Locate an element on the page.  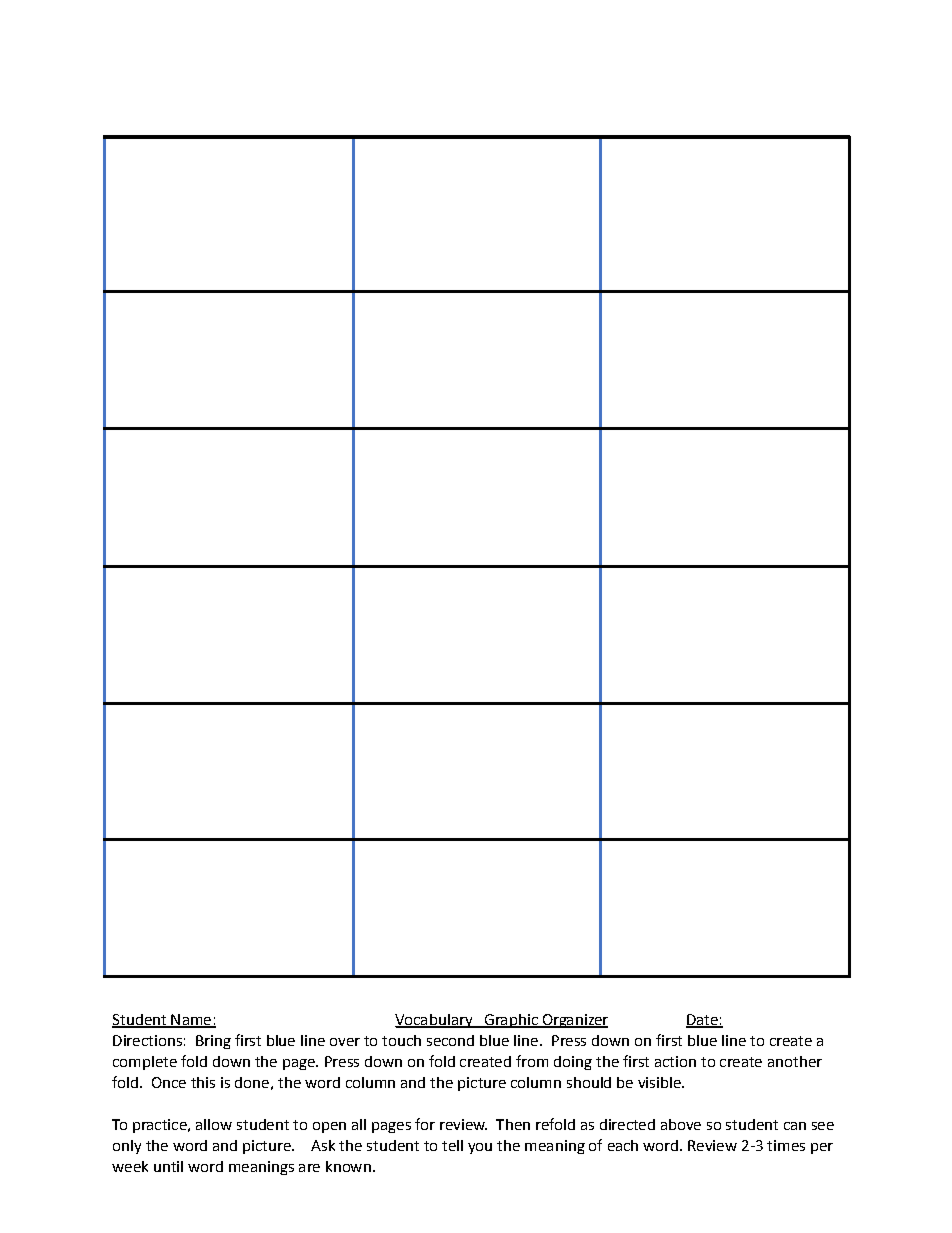
from is located at coordinates (532, 1061).
